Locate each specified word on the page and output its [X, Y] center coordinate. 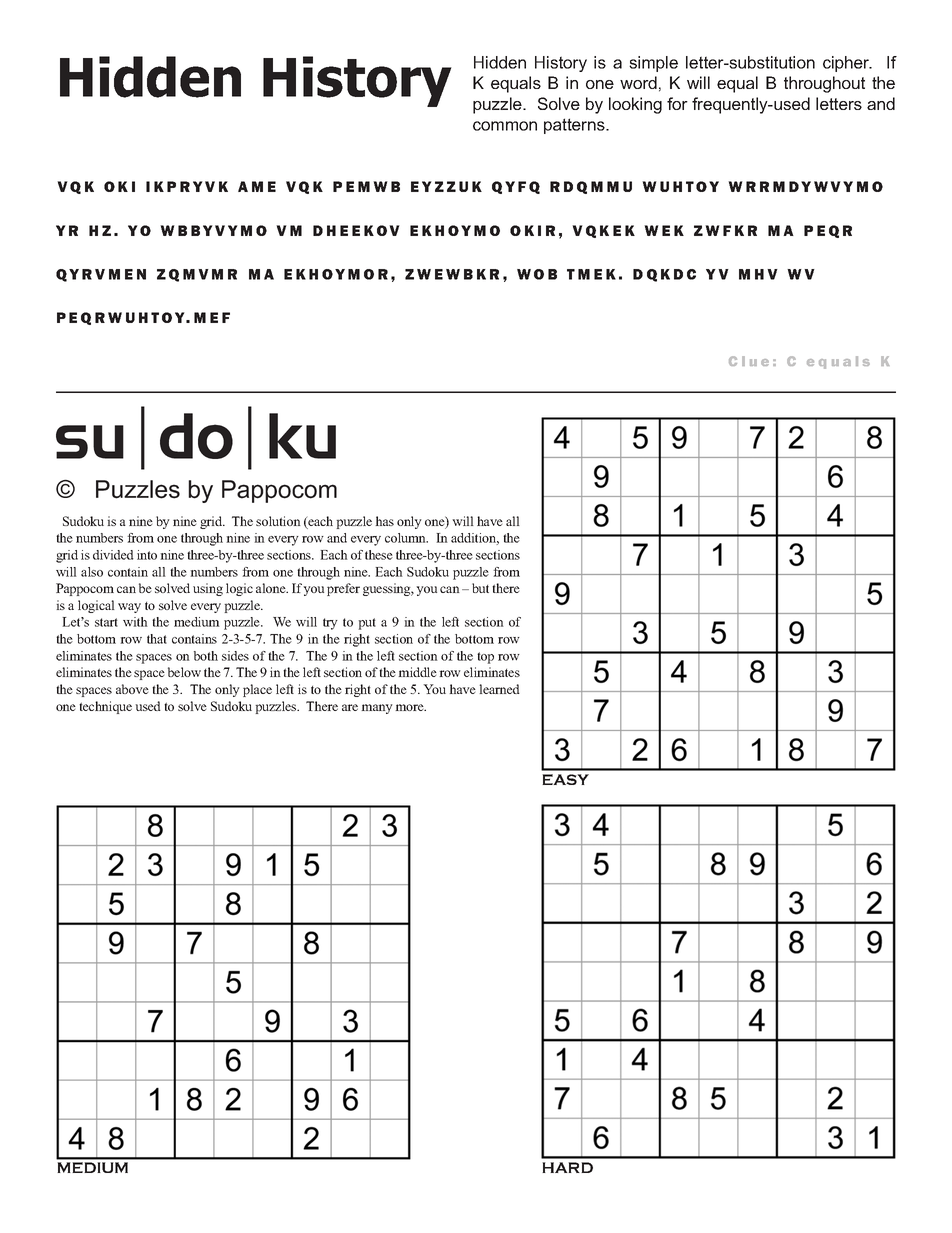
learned [499, 689]
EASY [565, 779]
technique [105, 707]
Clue [749, 361]
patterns [575, 126]
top [485, 658]
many [377, 709]
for [677, 103]
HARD [567, 1167]
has [384, 521]
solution [278, 521]
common [505, 126]
